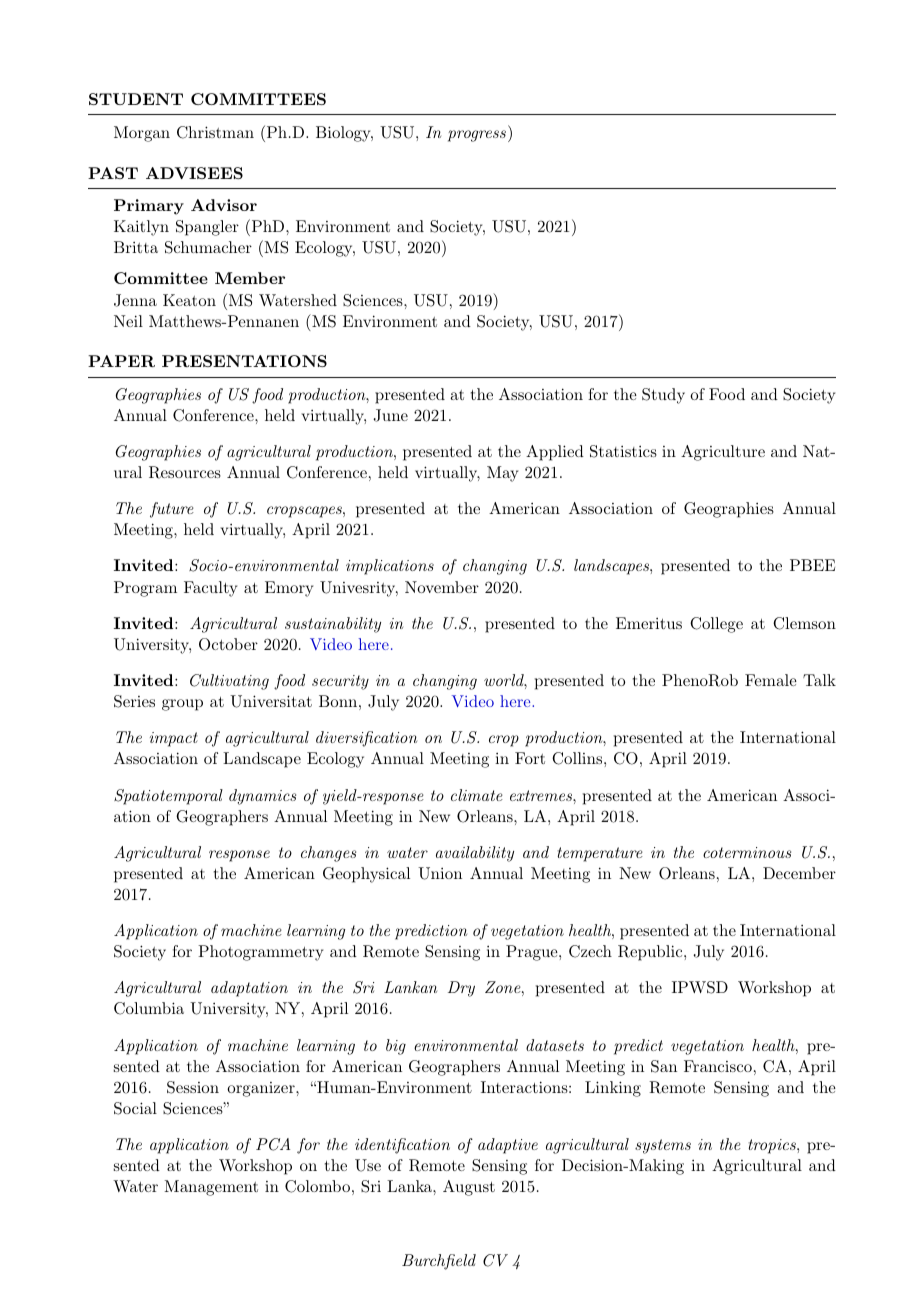  Describe the element at coordinates (440, 873) in the page. I see `Union` at that location.
